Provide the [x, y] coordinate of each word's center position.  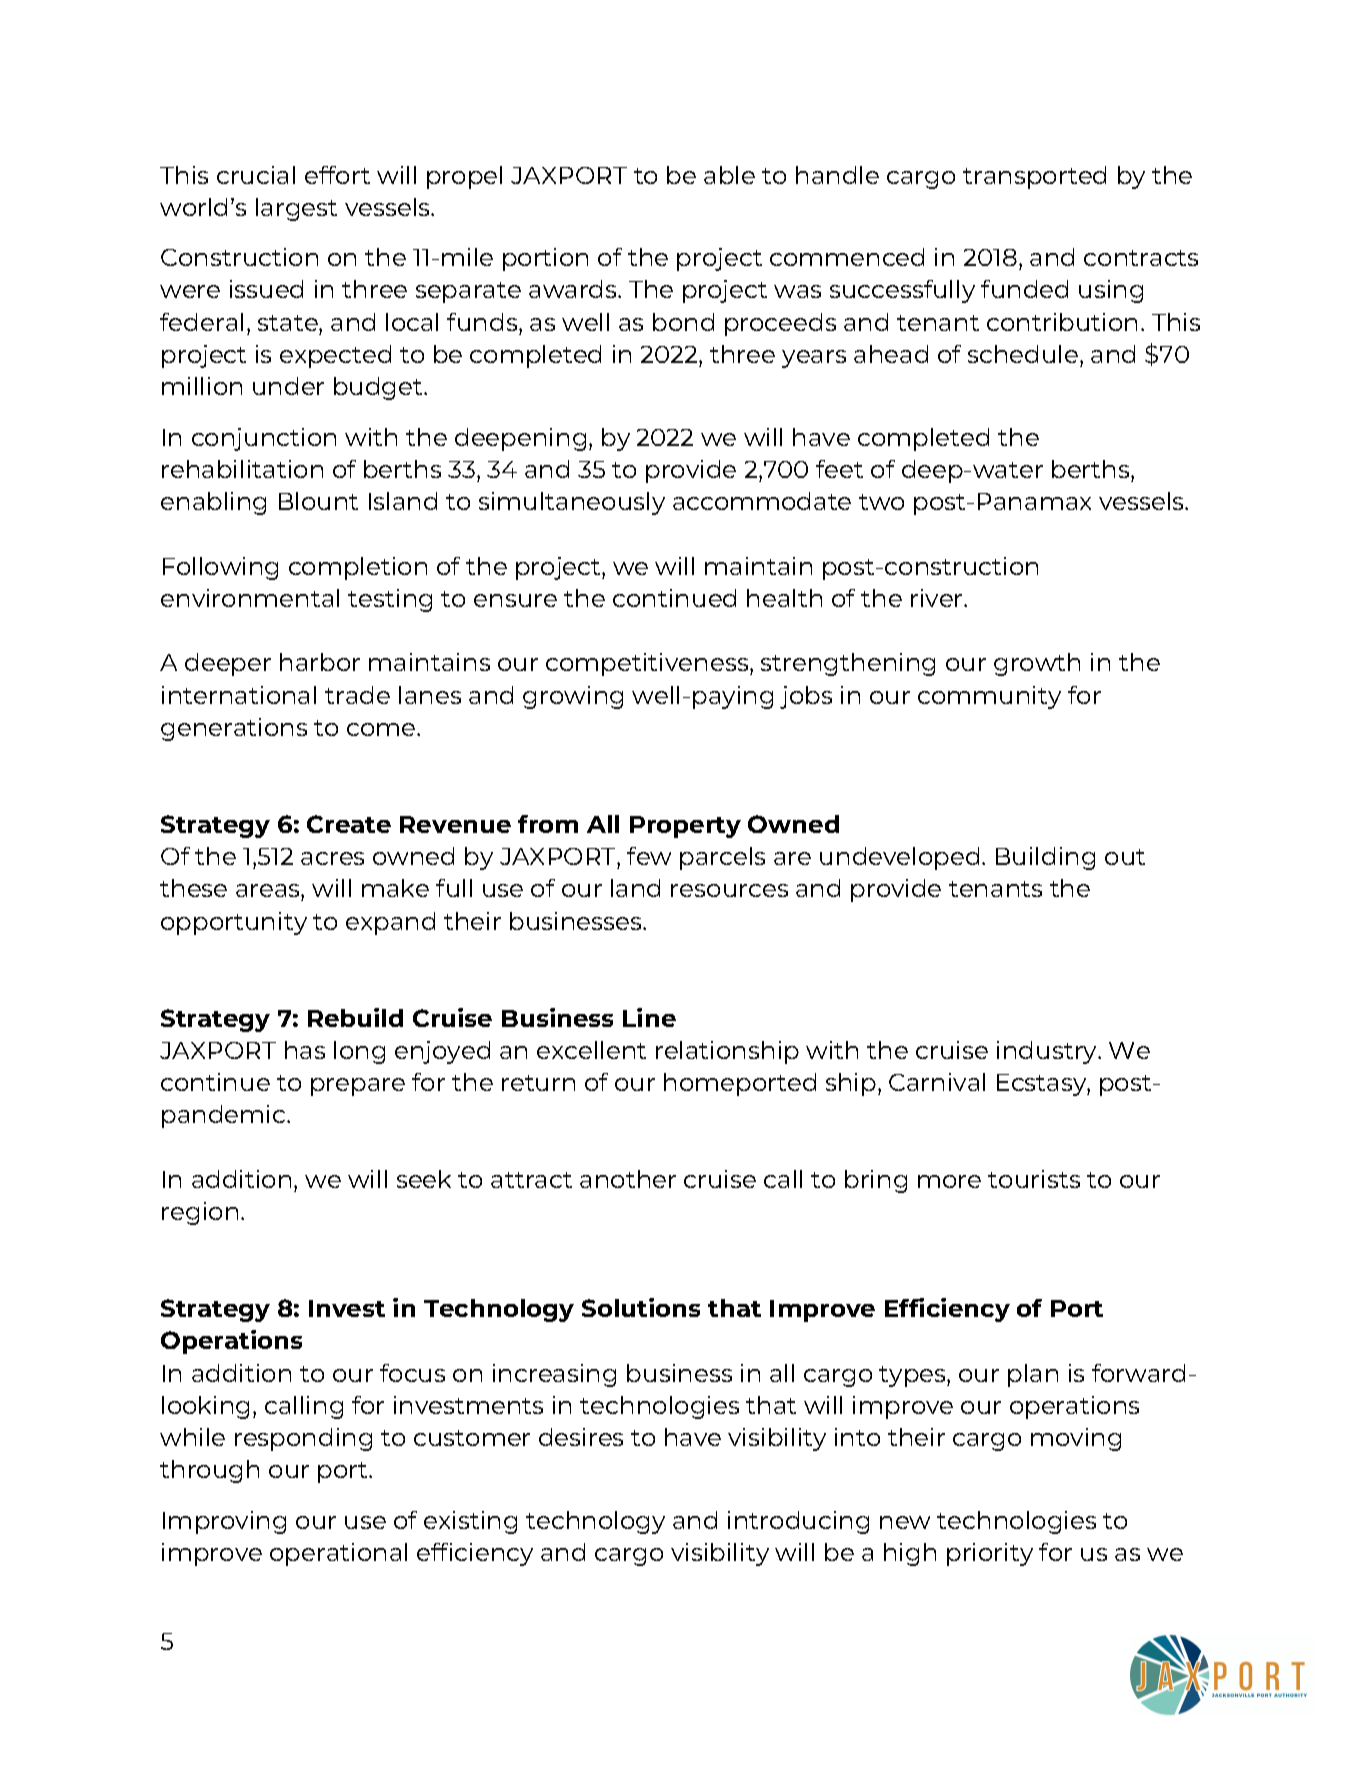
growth [1037, 664]
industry [1048, 1052]
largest [296, 209]
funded [1024, 289]
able [729, 175]
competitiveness [648, 664]
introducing [798, 1522]
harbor [320, 662]
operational [338, 1554]
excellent [591, 1050]
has [305, 1050]
